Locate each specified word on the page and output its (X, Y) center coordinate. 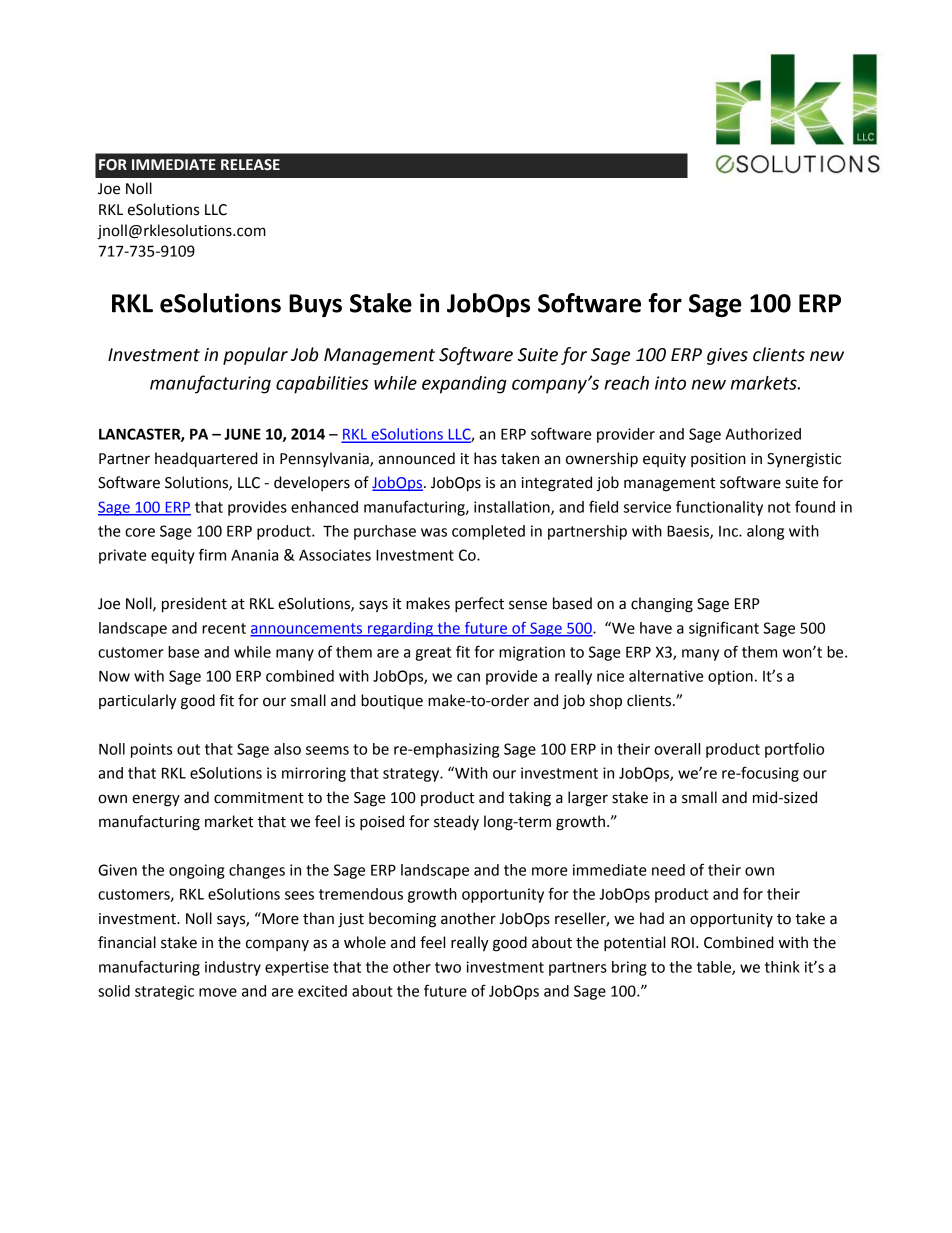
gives (727, 356)
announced (416, 458)
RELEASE (250, 165)
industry (233, 968)
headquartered (206, 459)
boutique (392, 701)
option (730, 677)
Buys (315, 305)
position (718, 460)
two (448, 967)
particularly (138, 701)
